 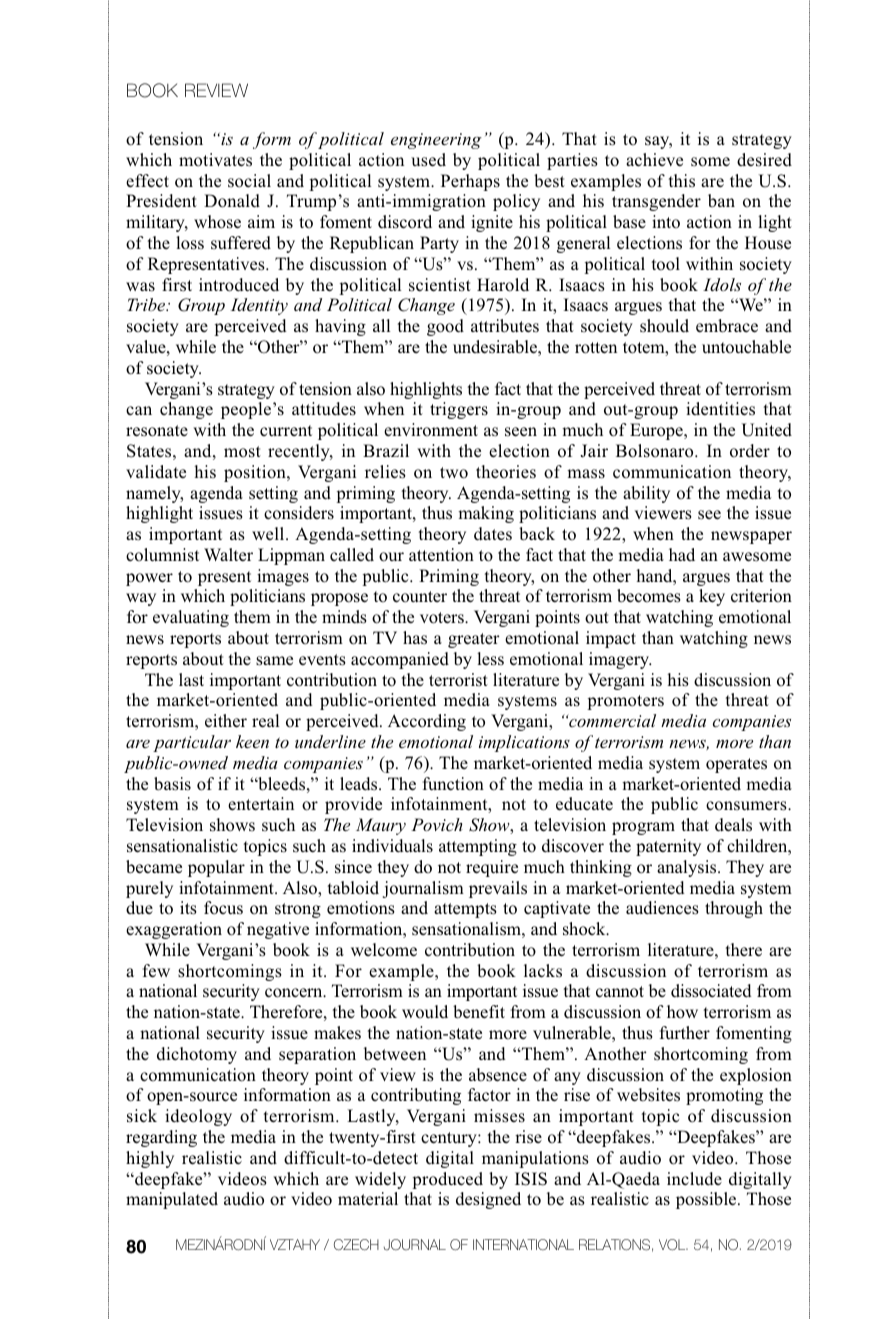 I want to click on Europe, so click(x=657, y=431).
